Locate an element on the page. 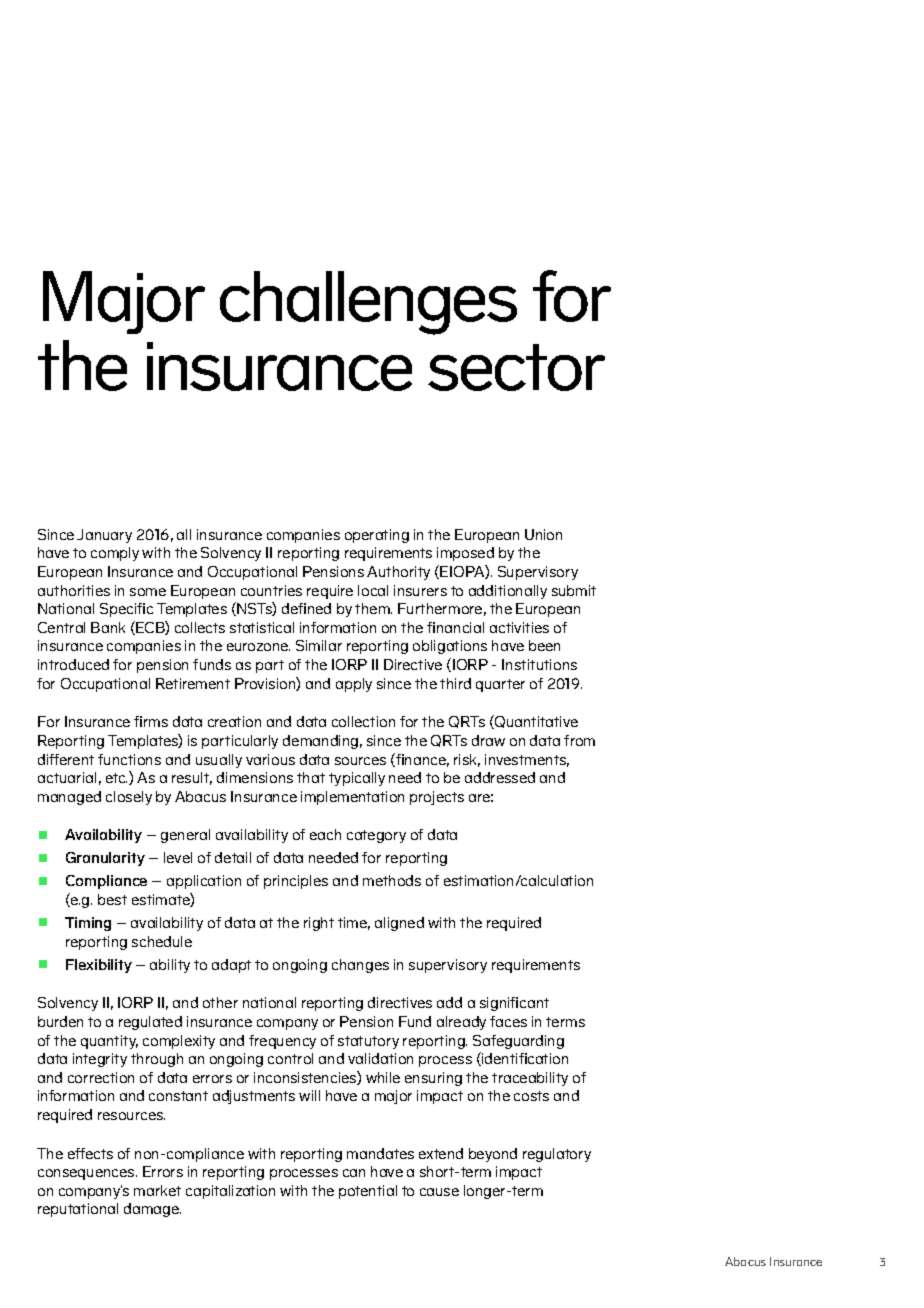 The image size is (924, 1308). that is located at coordinates (311, 777).
